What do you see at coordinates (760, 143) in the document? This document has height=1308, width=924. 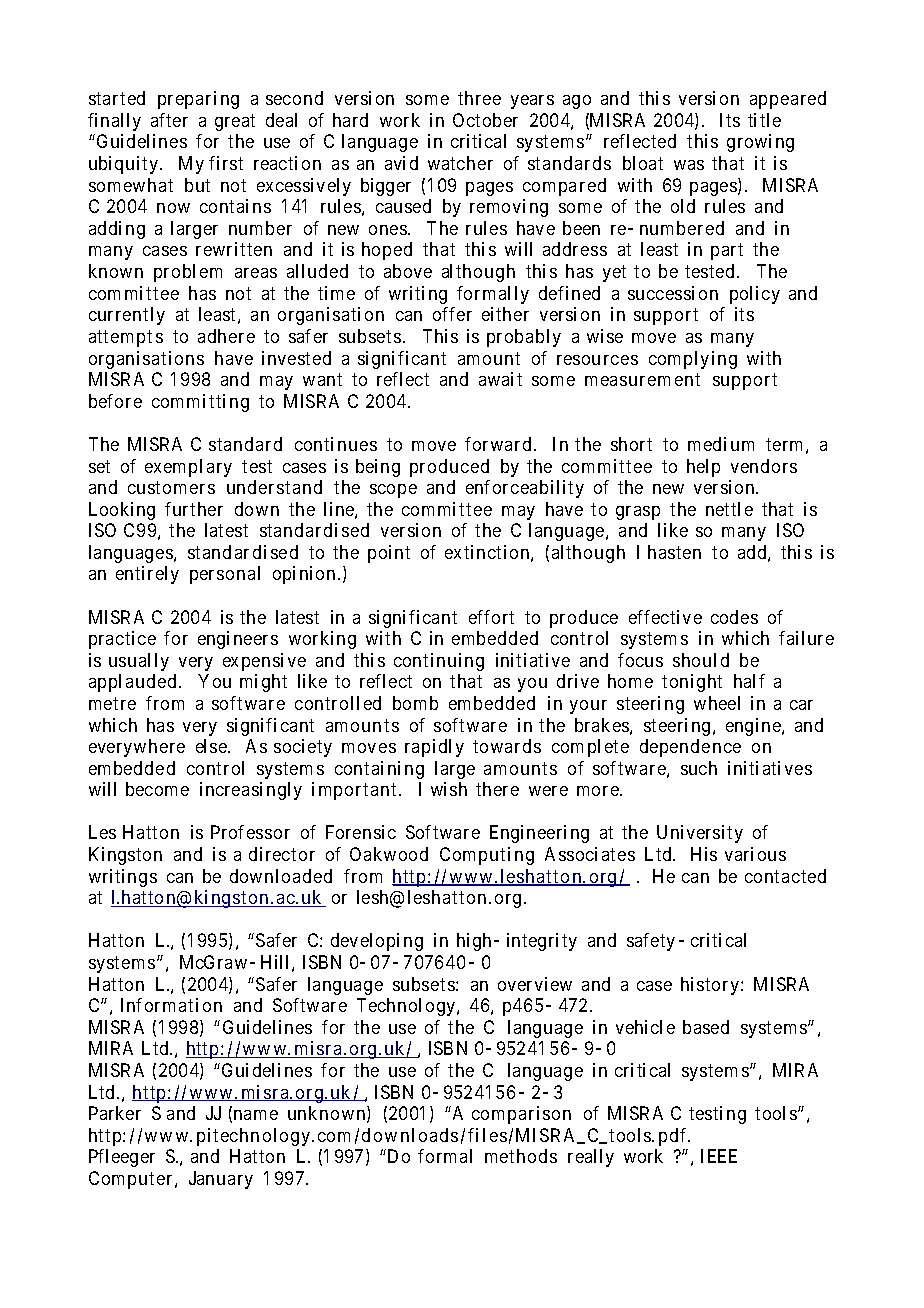 I see `growing` at bounding box center [760, 143].
